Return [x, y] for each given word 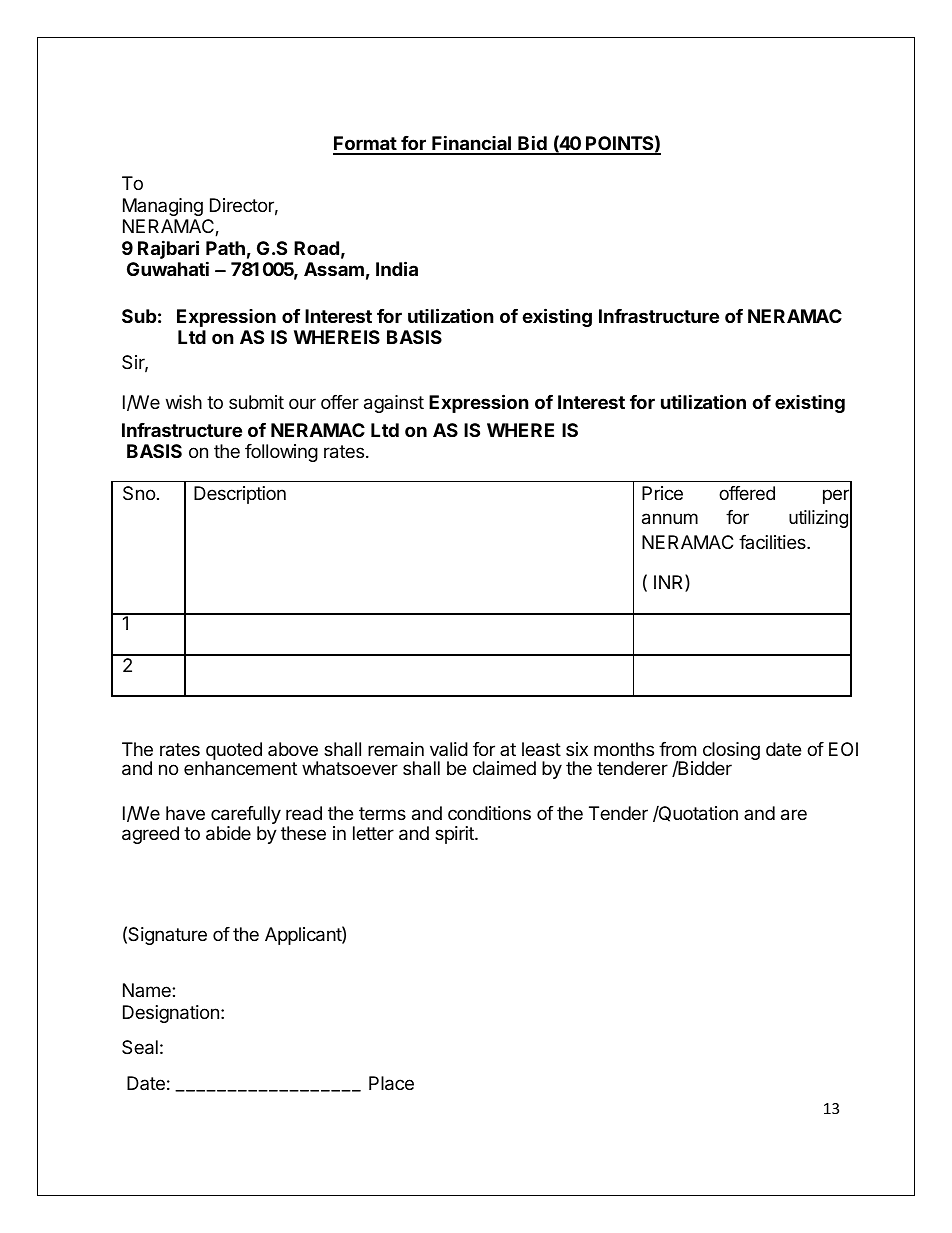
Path [225, 248]
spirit [455, 835]
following [281, 453]
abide [228, 833]
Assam [334, 269]
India [397, 268]
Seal [140, 1047]
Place [391, 1083]
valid [449, 749]
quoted [234, 752]
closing [731, 752]
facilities [773, 542]
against [394, 404]
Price [662, 493]
